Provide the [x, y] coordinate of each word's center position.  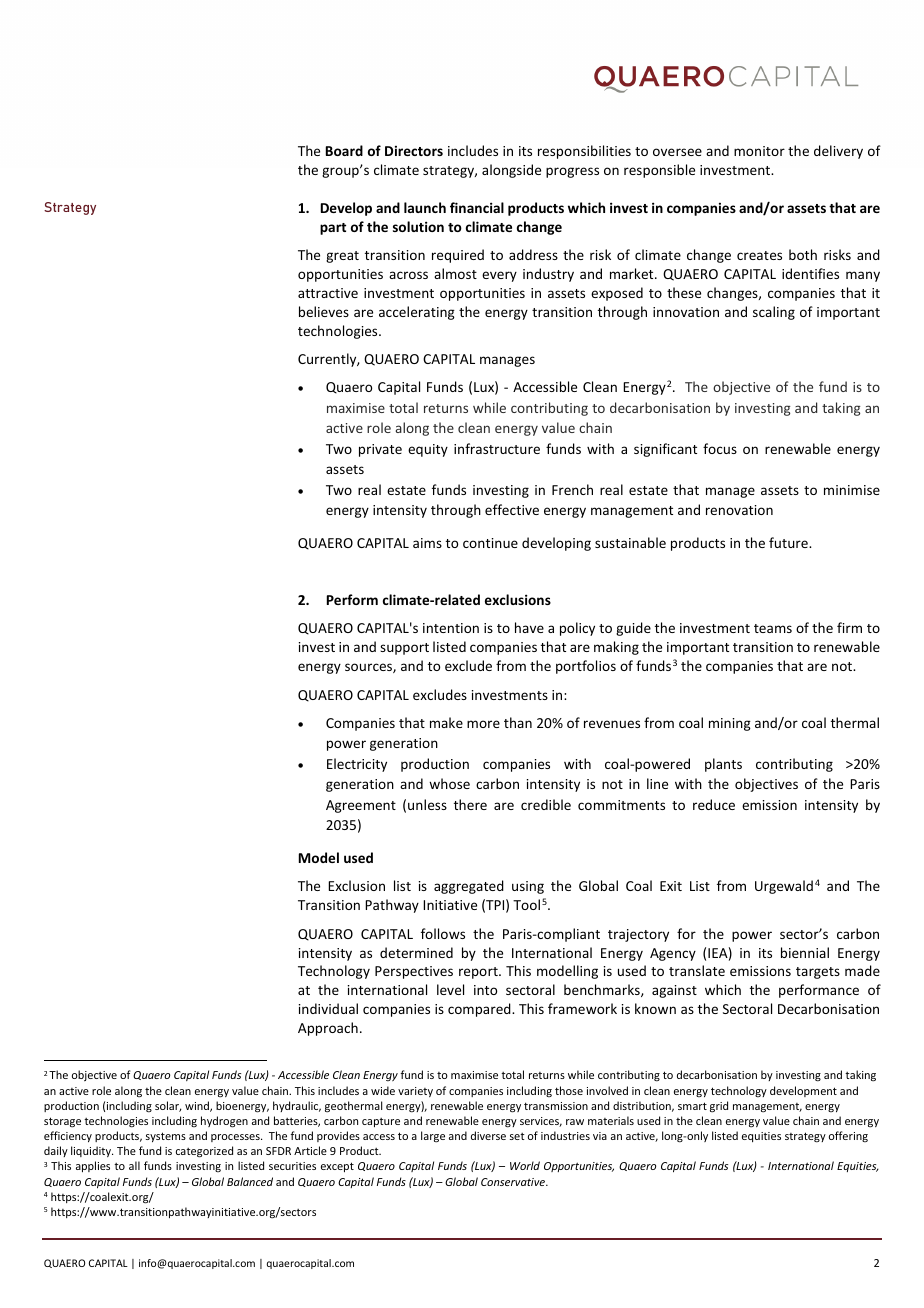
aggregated [469, 887]
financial [477, 207]
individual [328, 1008]
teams [773, 628]
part [333, 229]
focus [720, 448]
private [380, 450]
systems [166, 1137]
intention [451, 628]
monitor [759, 151]
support [404, 649]
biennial [805, 952]
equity [428, 450]
